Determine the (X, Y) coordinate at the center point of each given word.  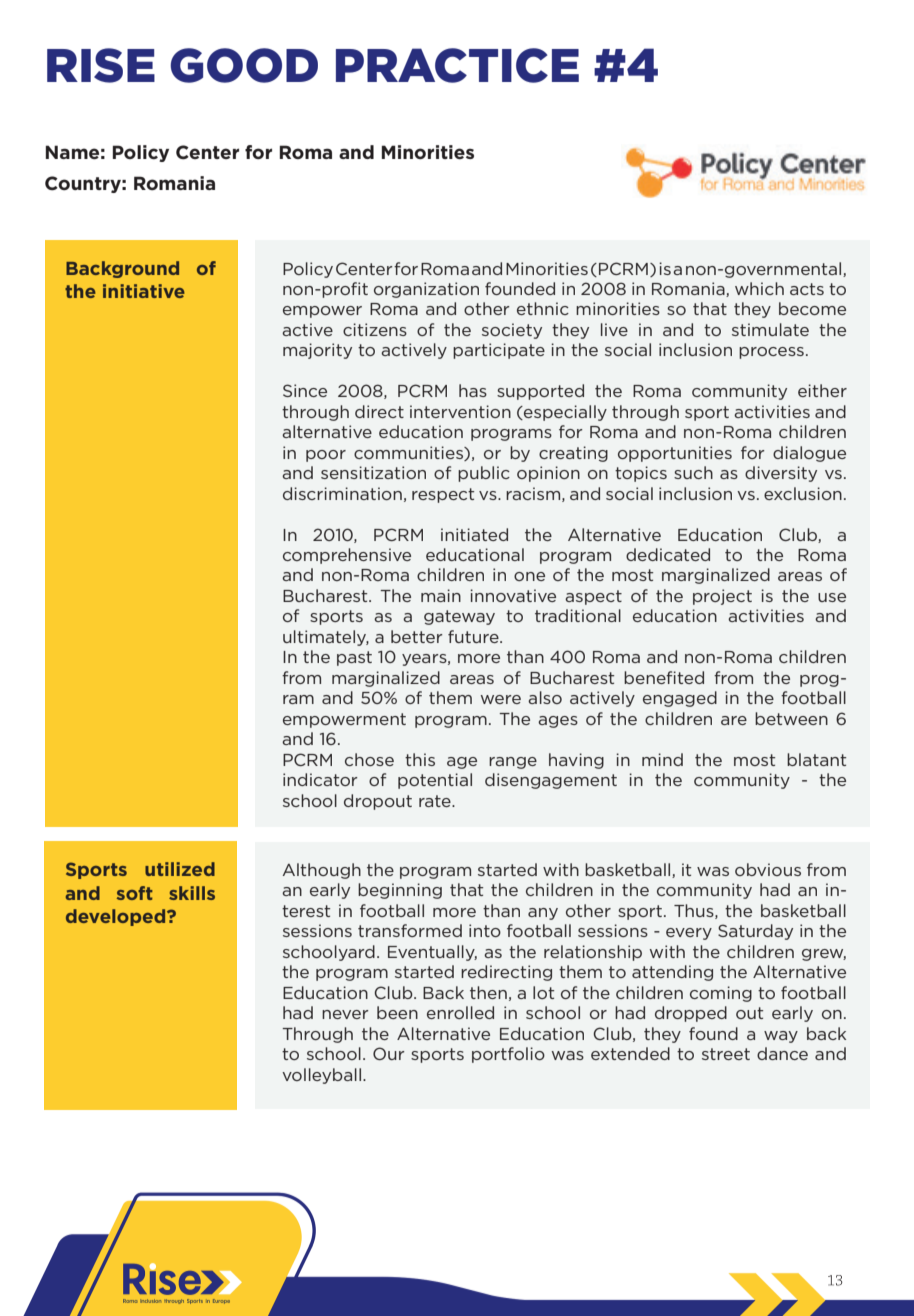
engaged (680, 699)
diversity (781, 474)
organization (426, 290)
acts (807, 289)
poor (326, 456)
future (474, 636)
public (484, 474)
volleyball (321, 1076)
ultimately (326, 638)
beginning (400, 891)
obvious (768, 869)
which (759, 288)
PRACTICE (457, 65)
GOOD (244, 65)
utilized (180, 869)
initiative (144, 291)
